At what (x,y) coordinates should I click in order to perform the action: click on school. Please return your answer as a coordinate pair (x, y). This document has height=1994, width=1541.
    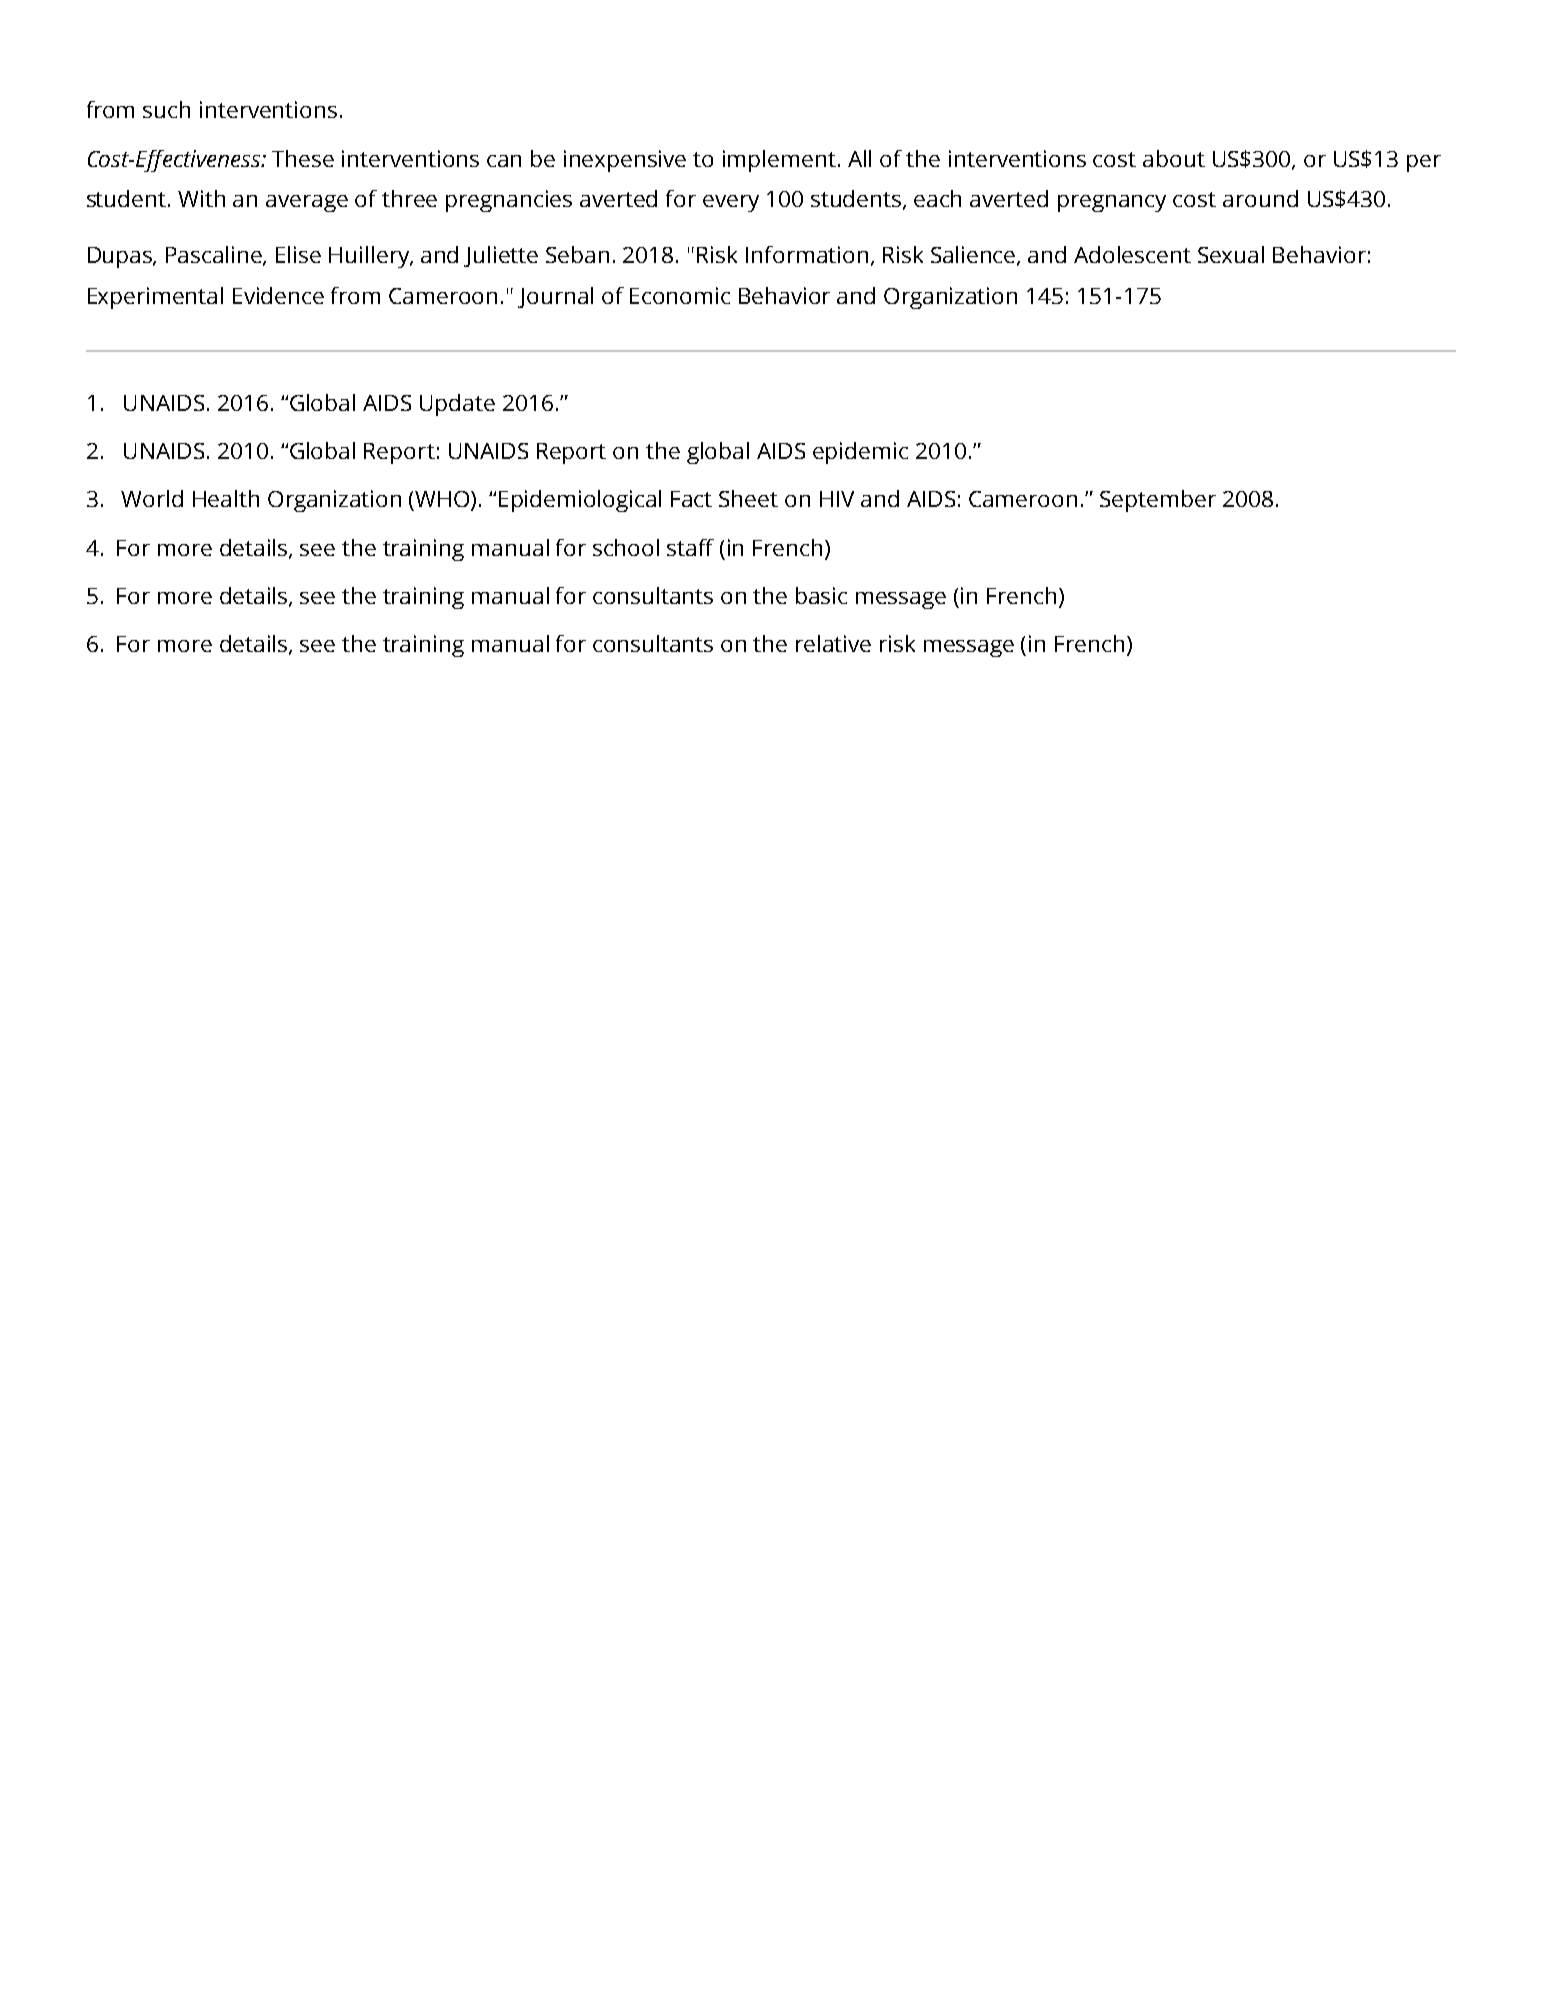
    Looking at the image, I should click on (626, 547).
